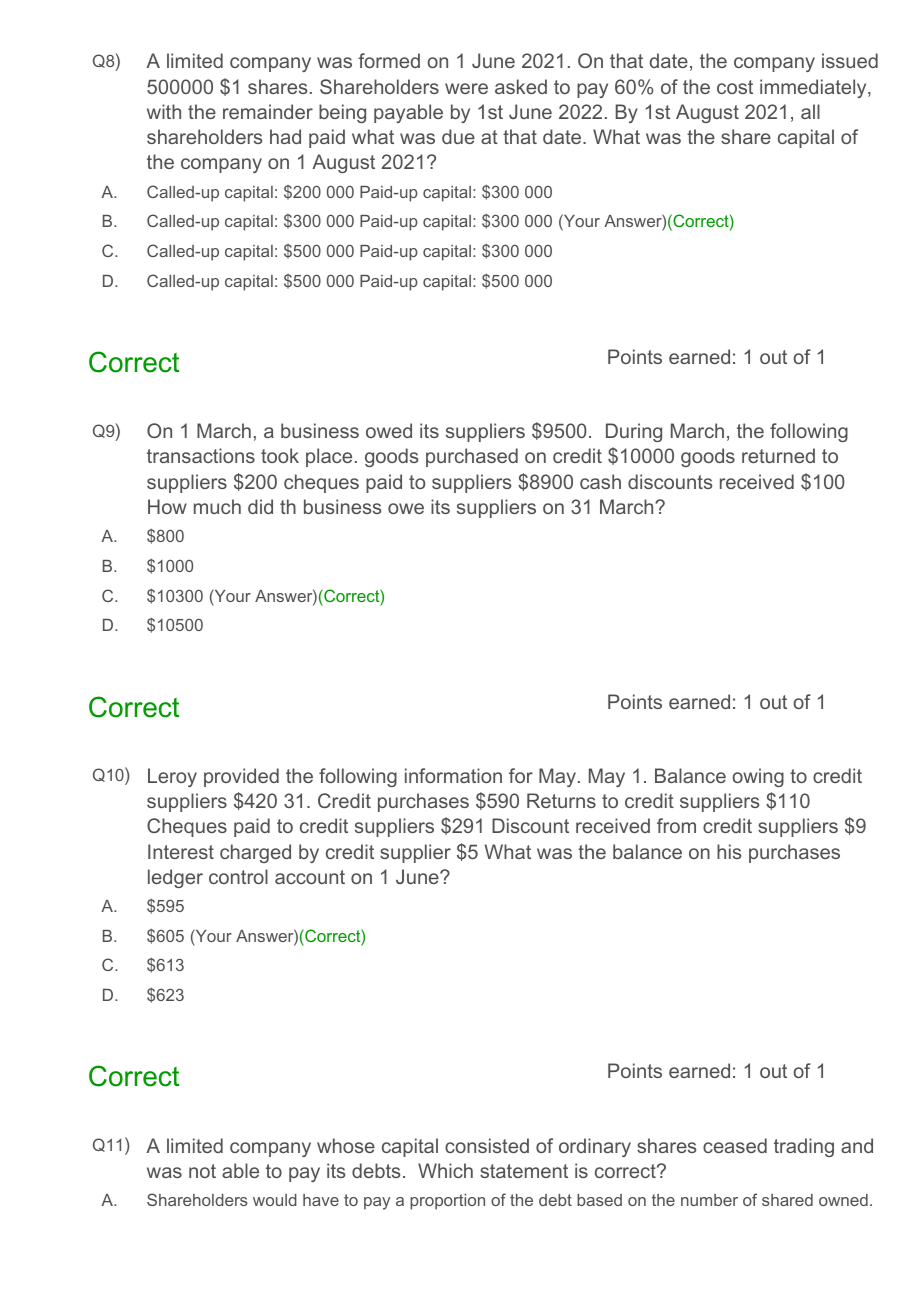 The image size is (924, 1308). What do you see at coordinates (268, 111) in the document?
I see `remainder` at bounding box center [268, 111].
